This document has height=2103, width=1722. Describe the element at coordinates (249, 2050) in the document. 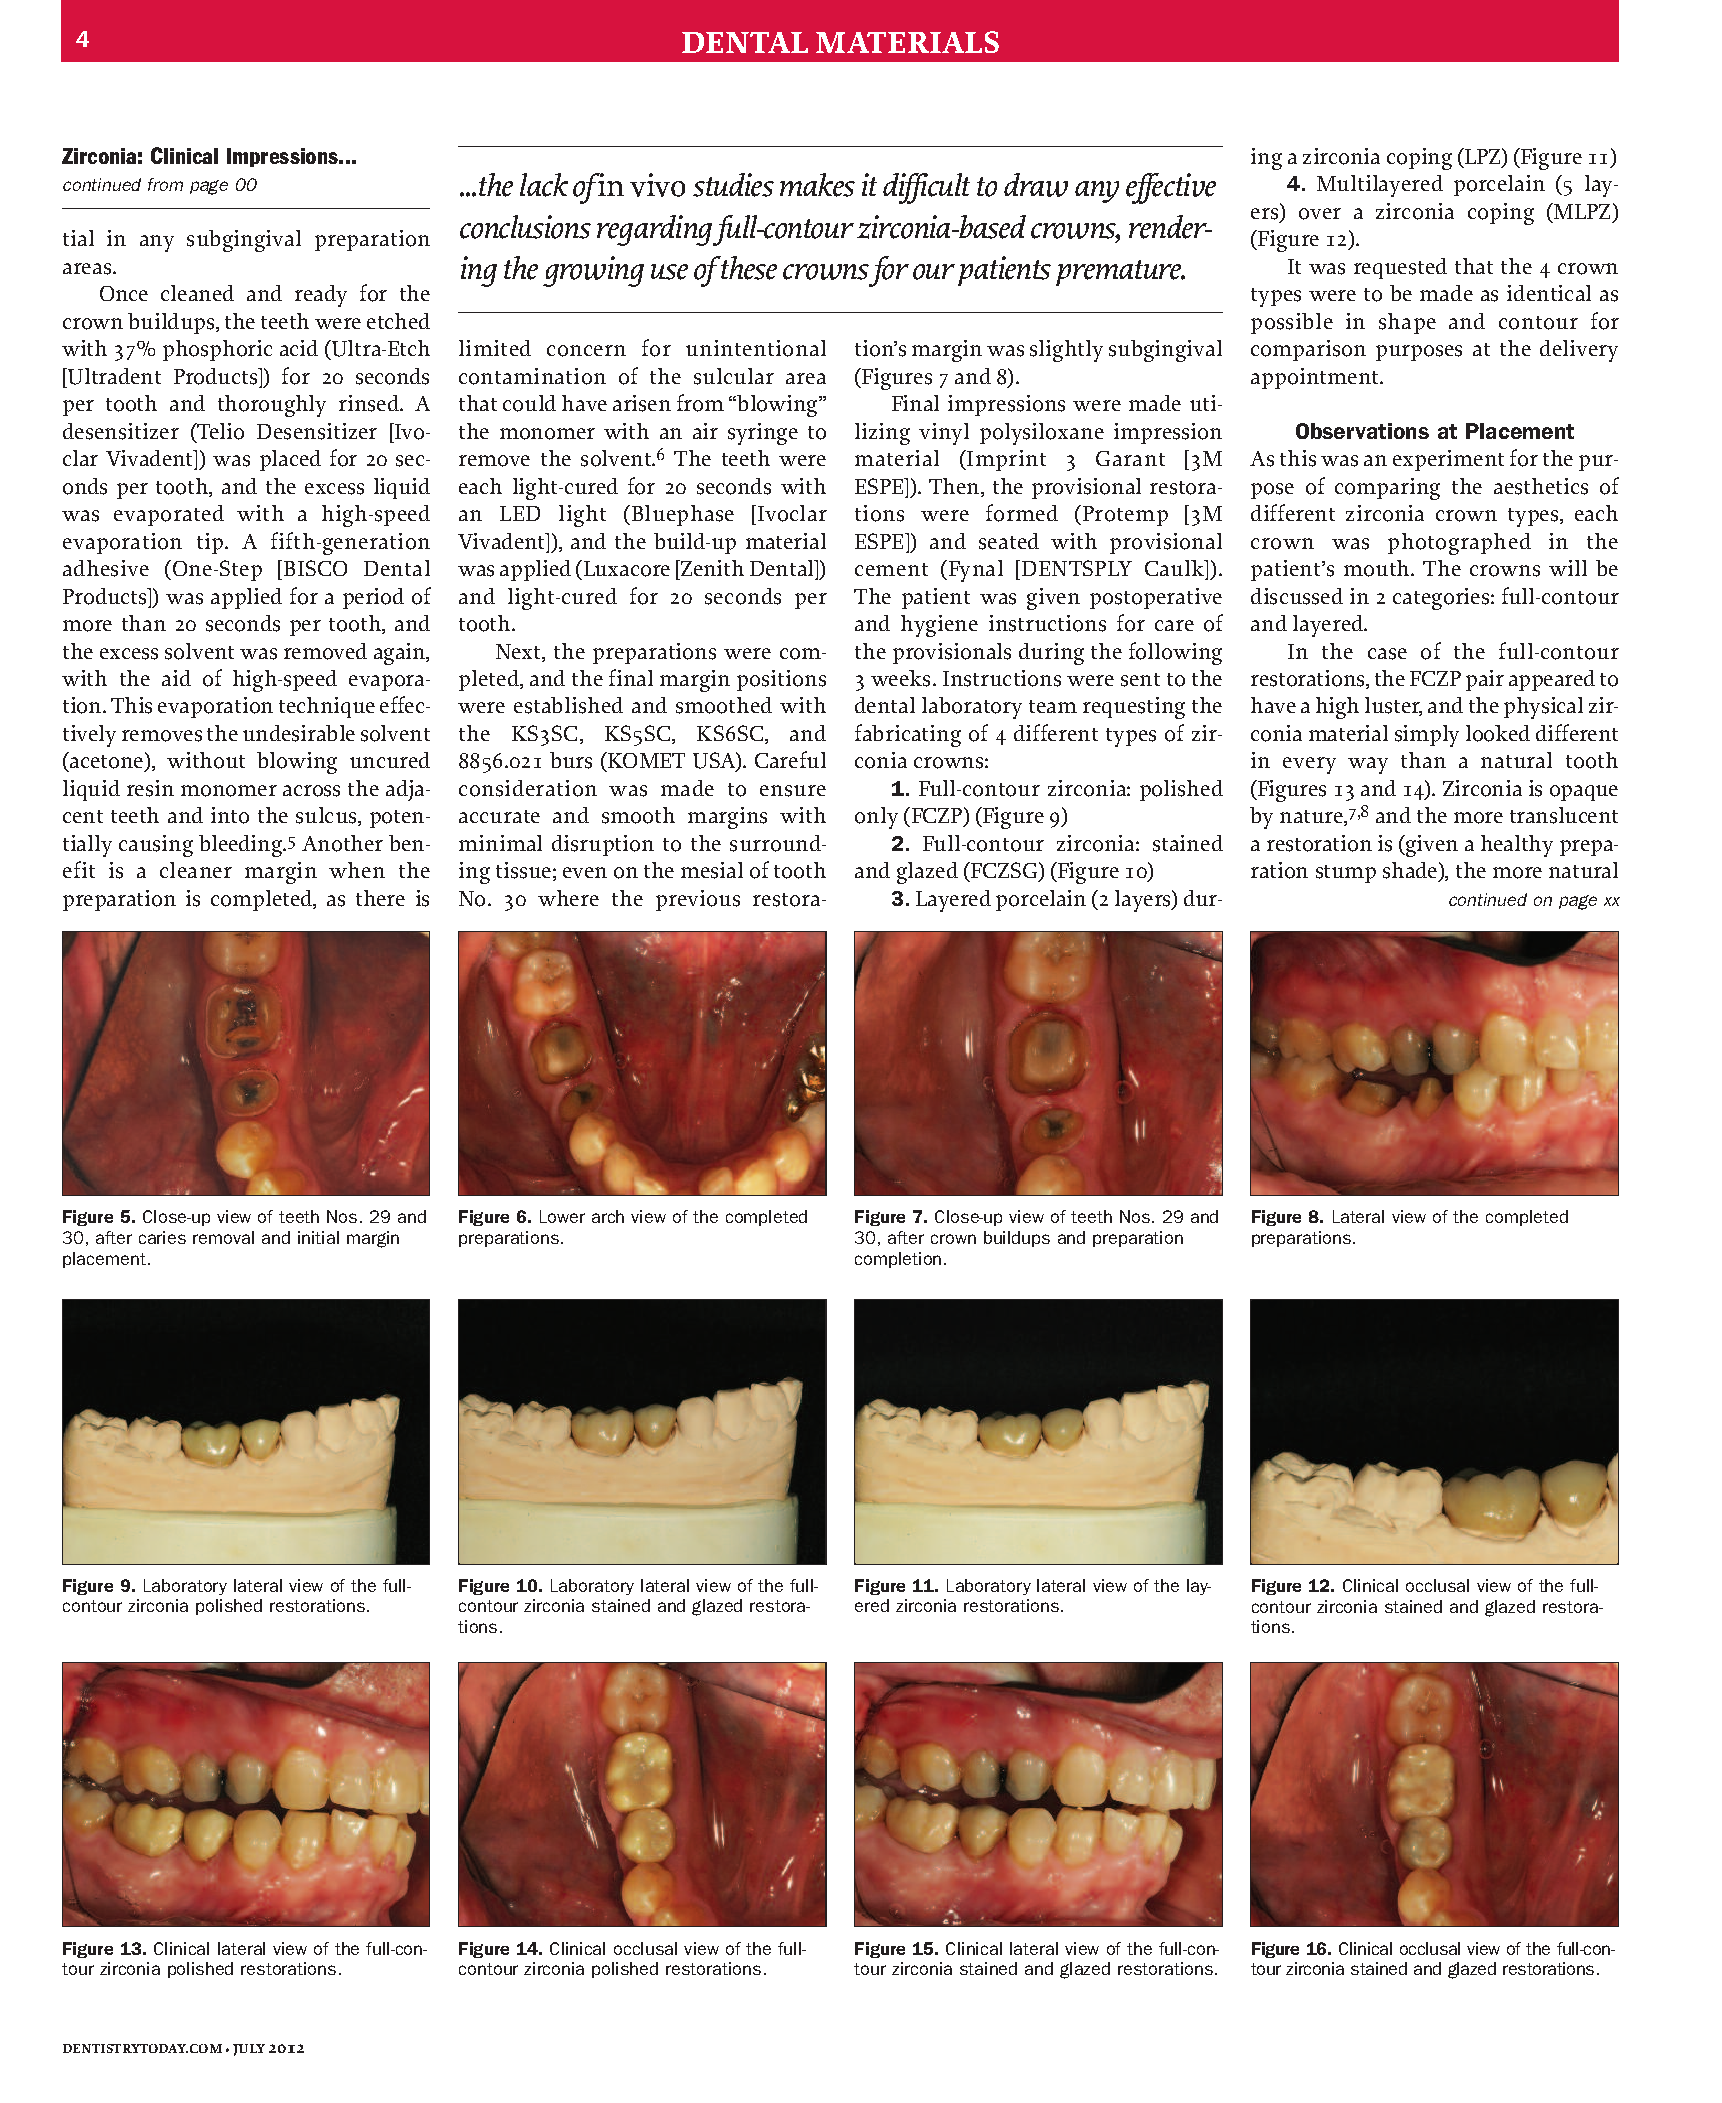

I see `JULY` at that location.
